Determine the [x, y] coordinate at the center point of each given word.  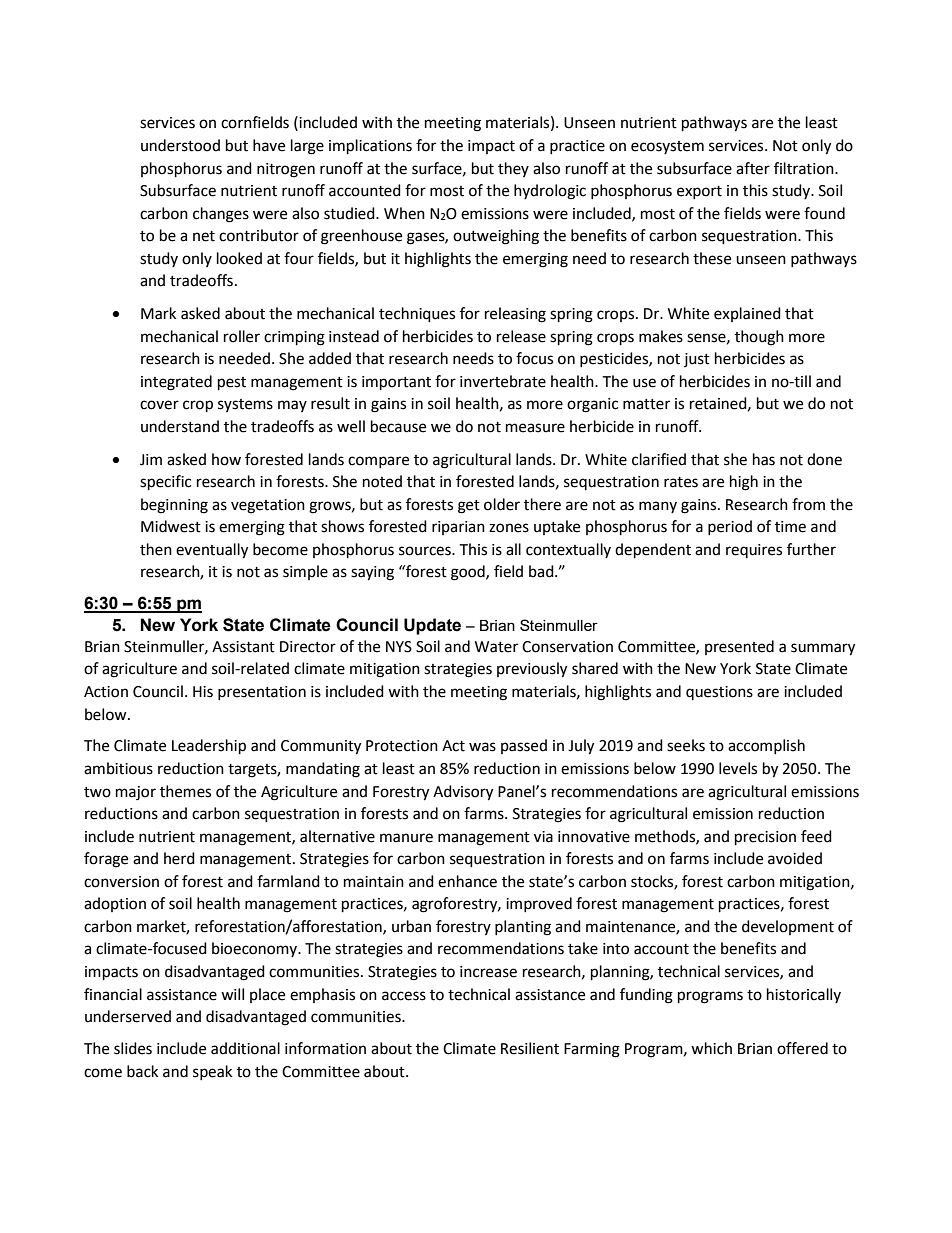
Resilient [530, 1048]
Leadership [209, 747]
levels [738, 768]
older [502, 504]
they [513, 169]
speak [212, 1072]
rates [681, 482]
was [482, 747]
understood [180, 145]
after [753, 168]
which [711, 1048]
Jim [151, 460]
